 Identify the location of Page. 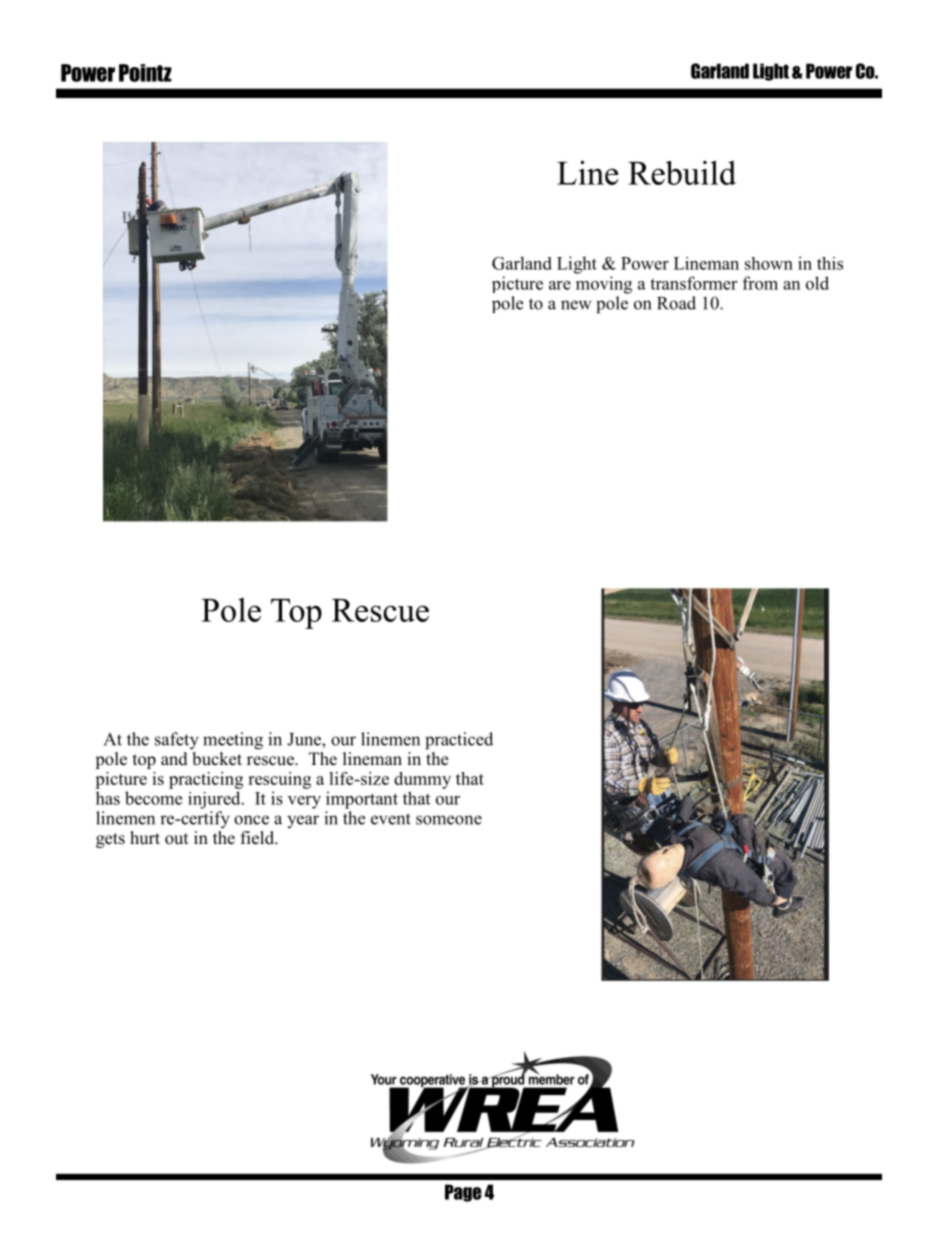
(463, 1193).
